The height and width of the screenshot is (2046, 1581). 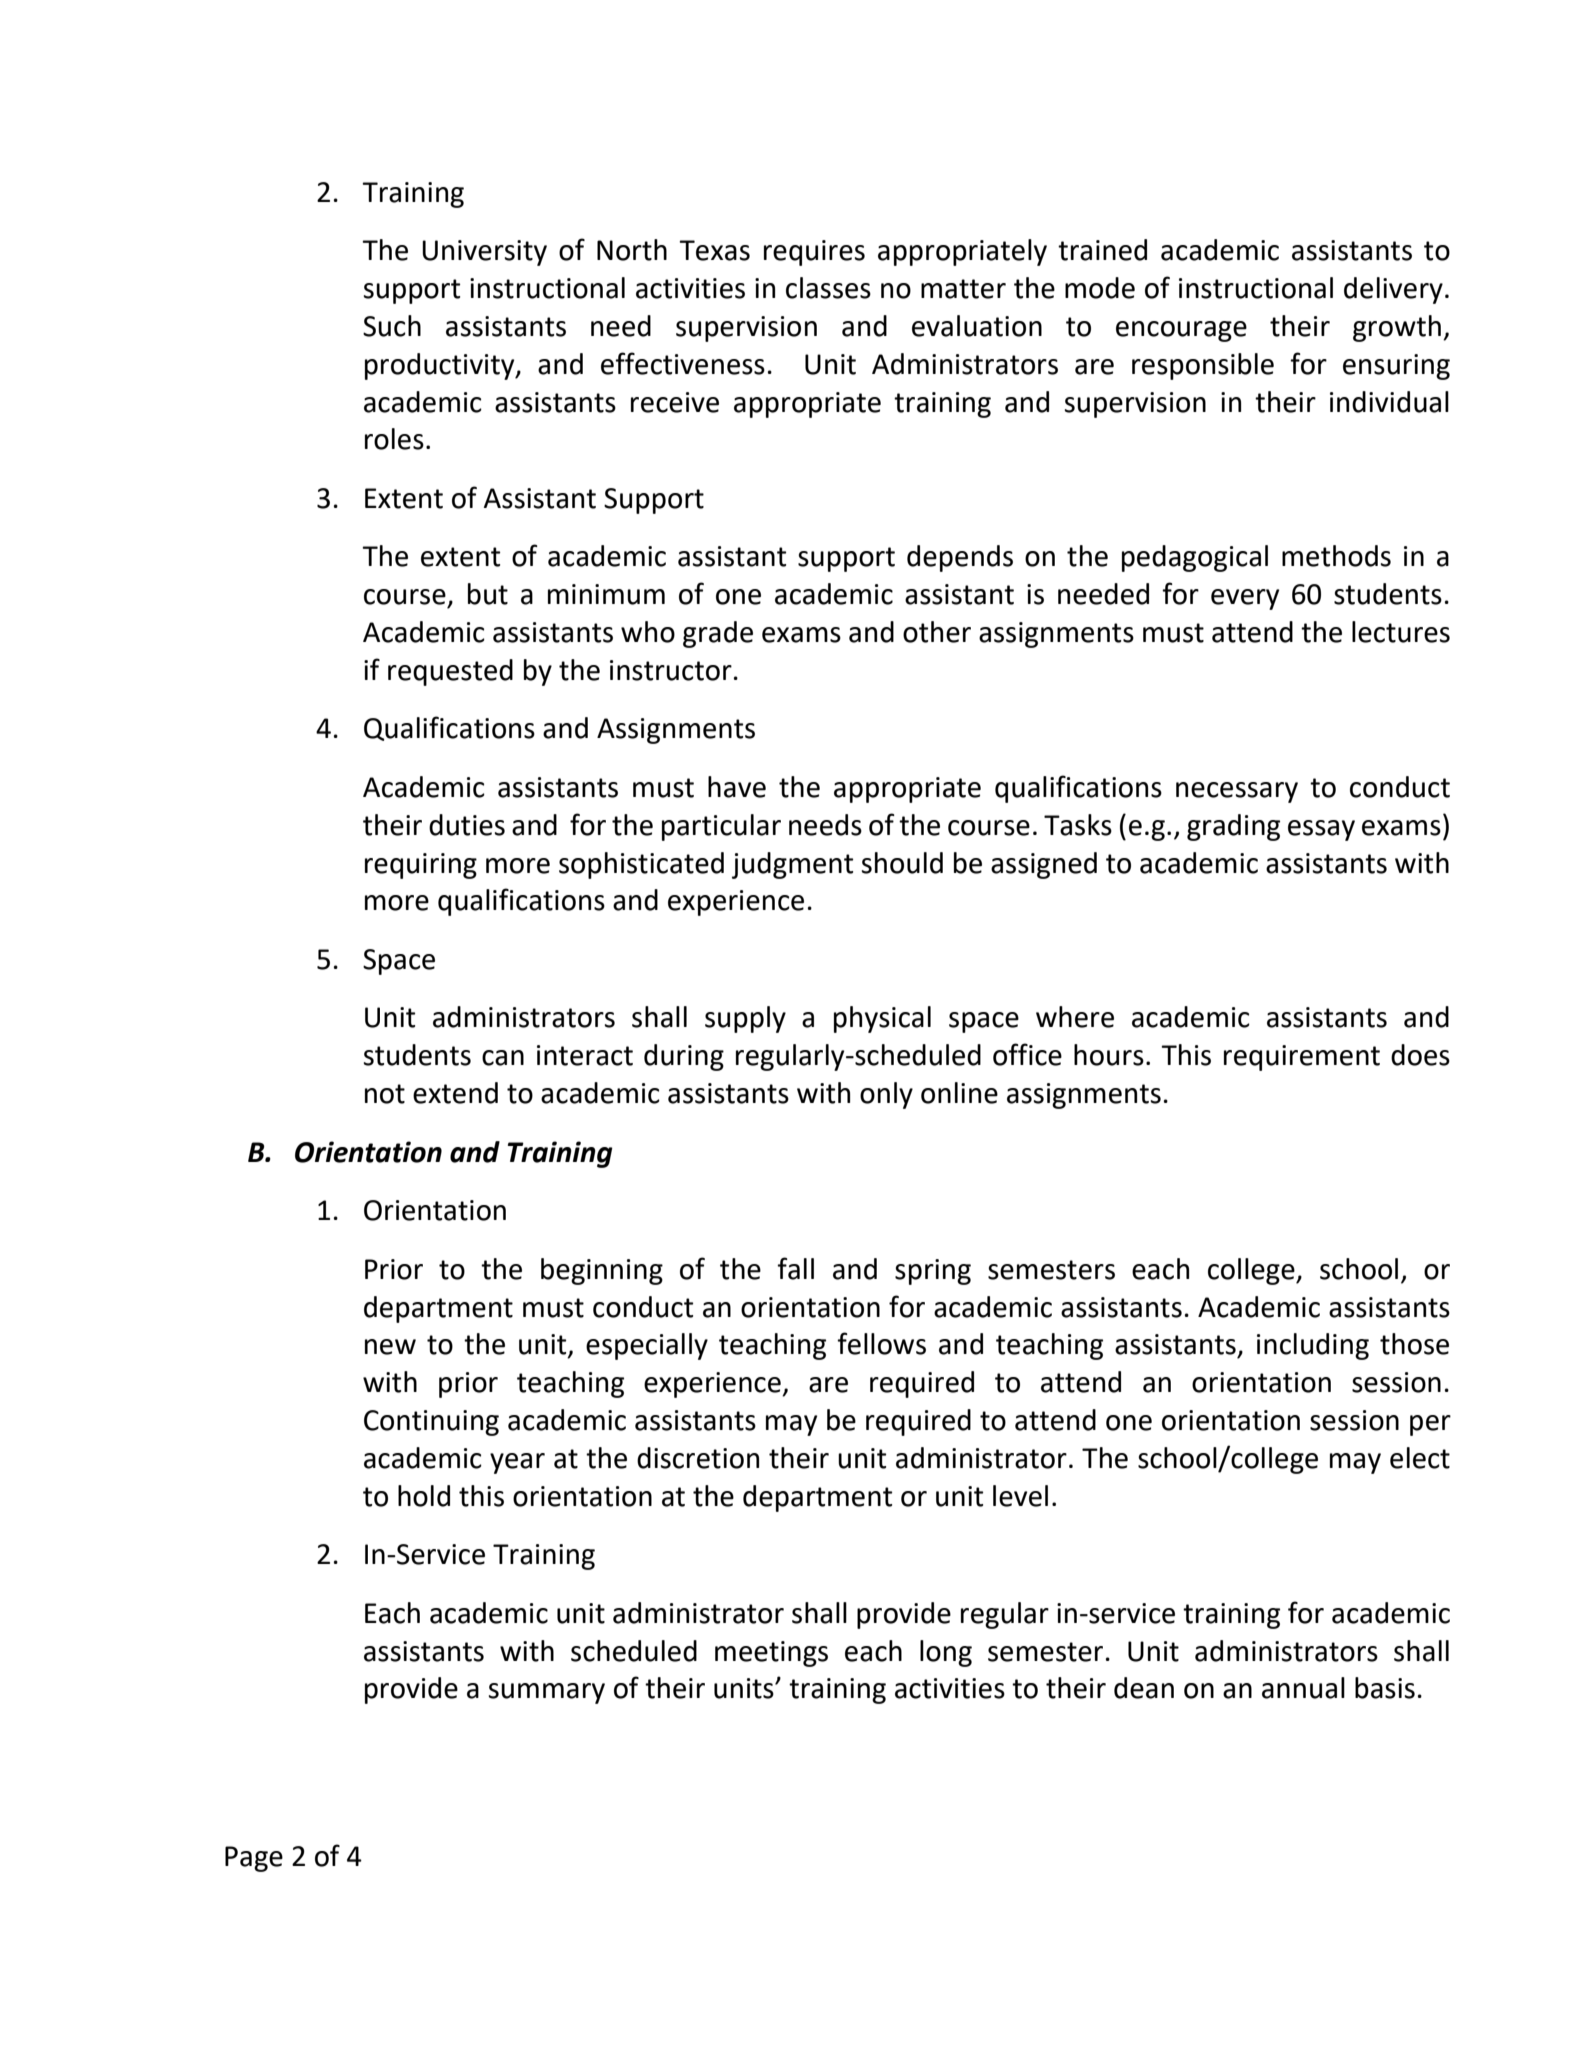 I want to click on annual, so click(x=1303, y=1688).
